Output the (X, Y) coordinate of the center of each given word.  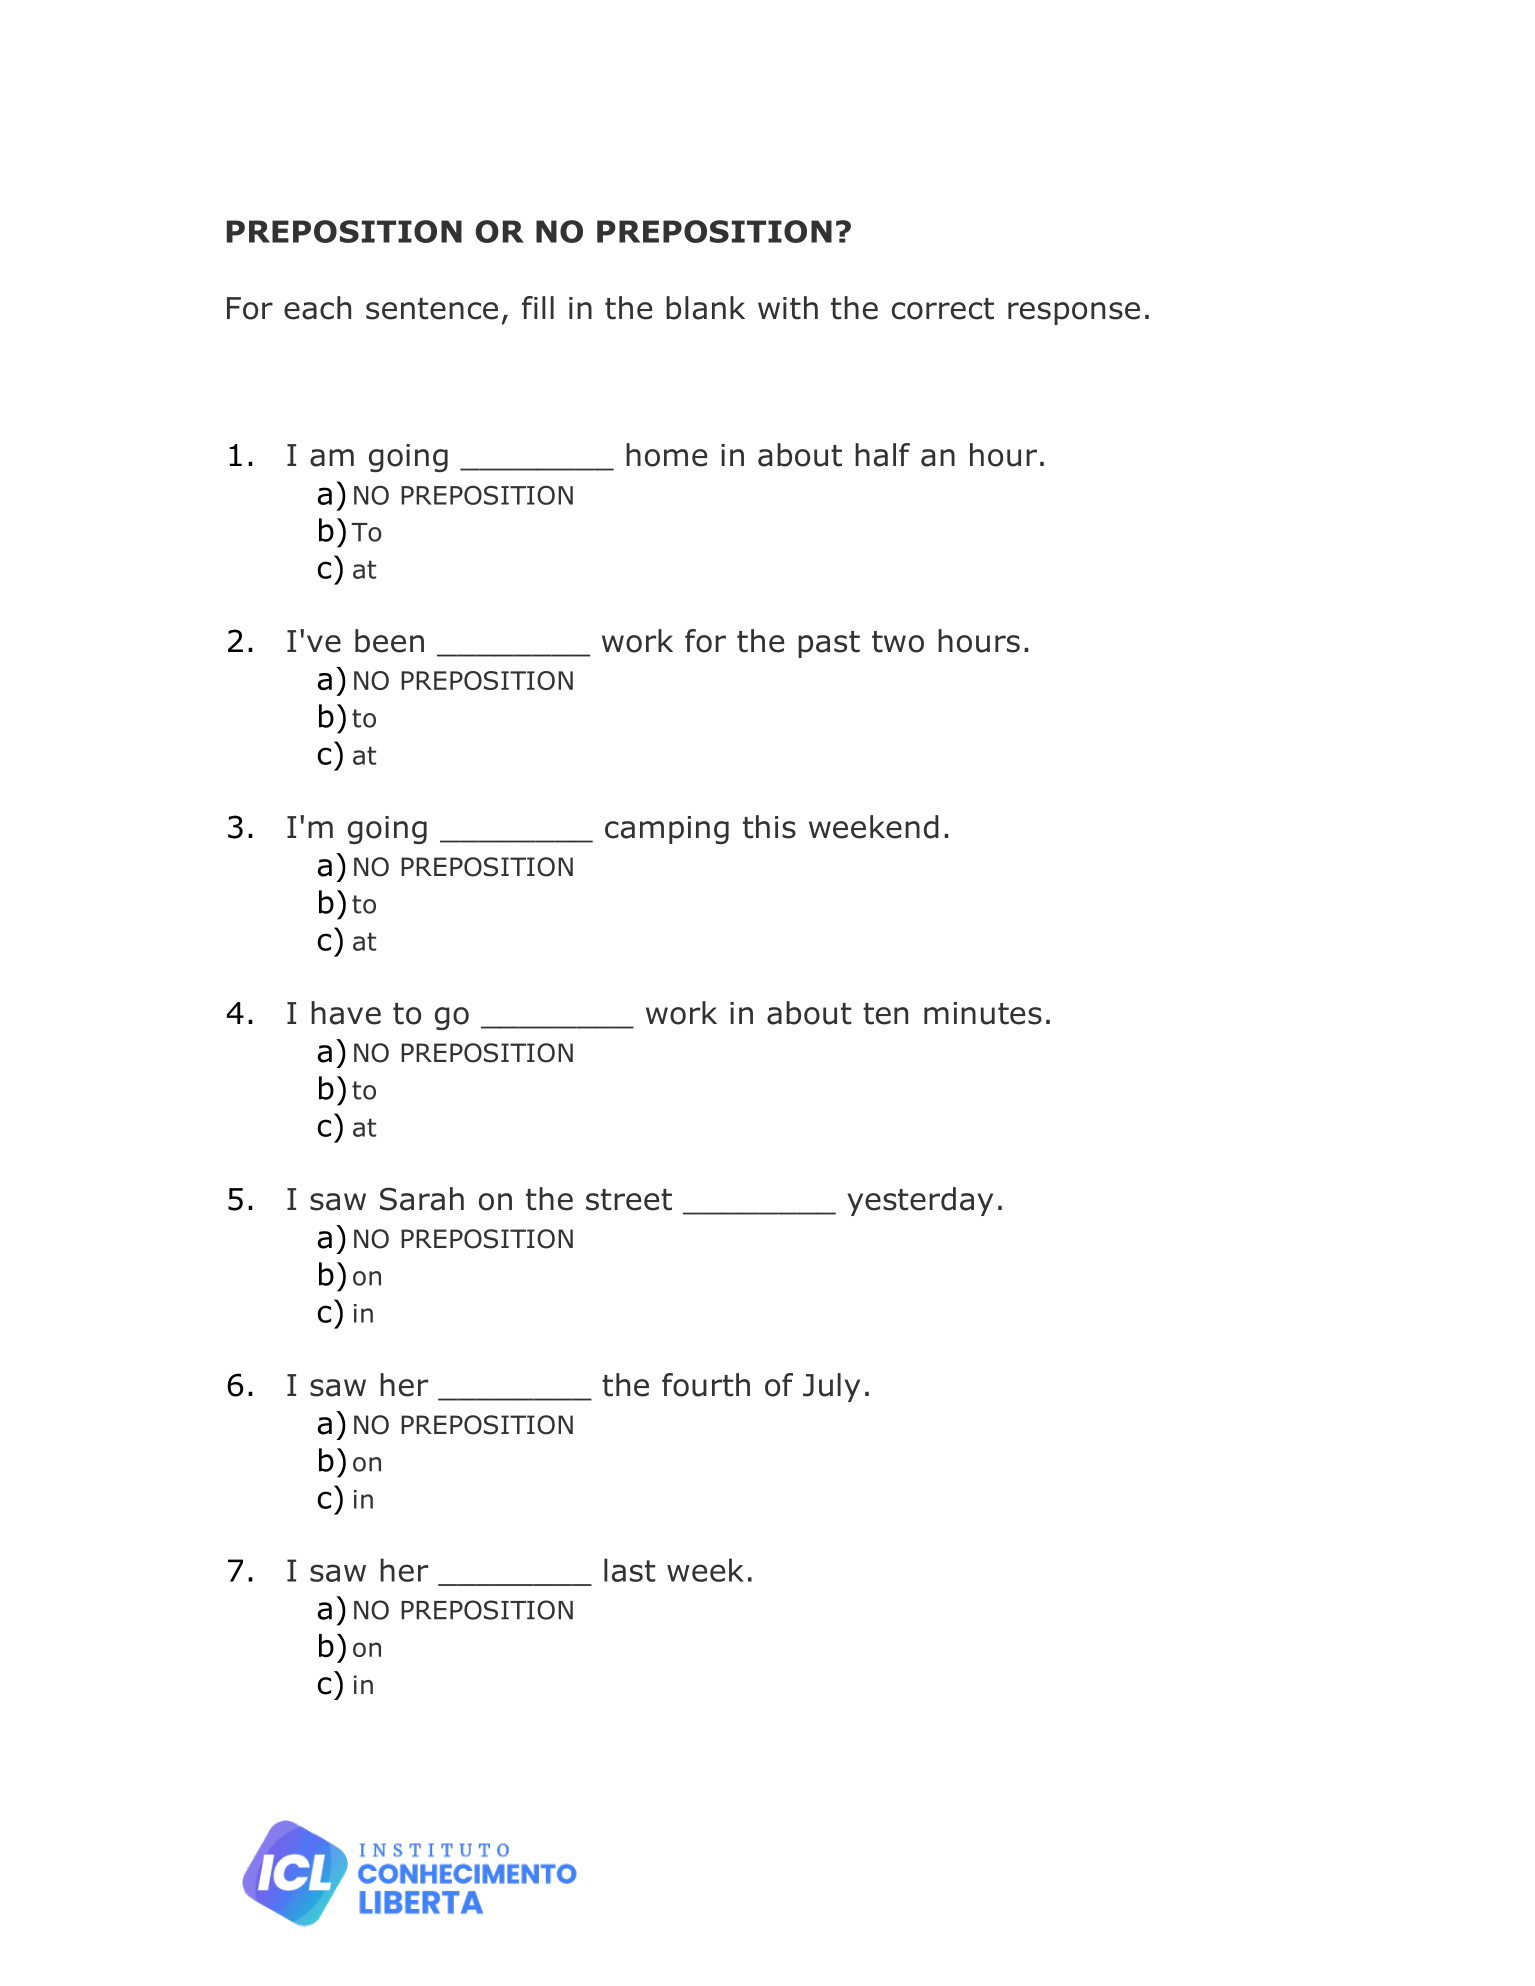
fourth (706, 1385)
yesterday (920, 1201)
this (769, 827)
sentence (432, 309)
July (831, 1387)
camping (667, 830)
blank (705, 308)
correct (943, 309)
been (389, 641)
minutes (983, 1013)
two (898, 642)
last (629, 1570)
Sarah (422, 1199)
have (346, 1013)
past (829, 644)
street (629, 1200)
